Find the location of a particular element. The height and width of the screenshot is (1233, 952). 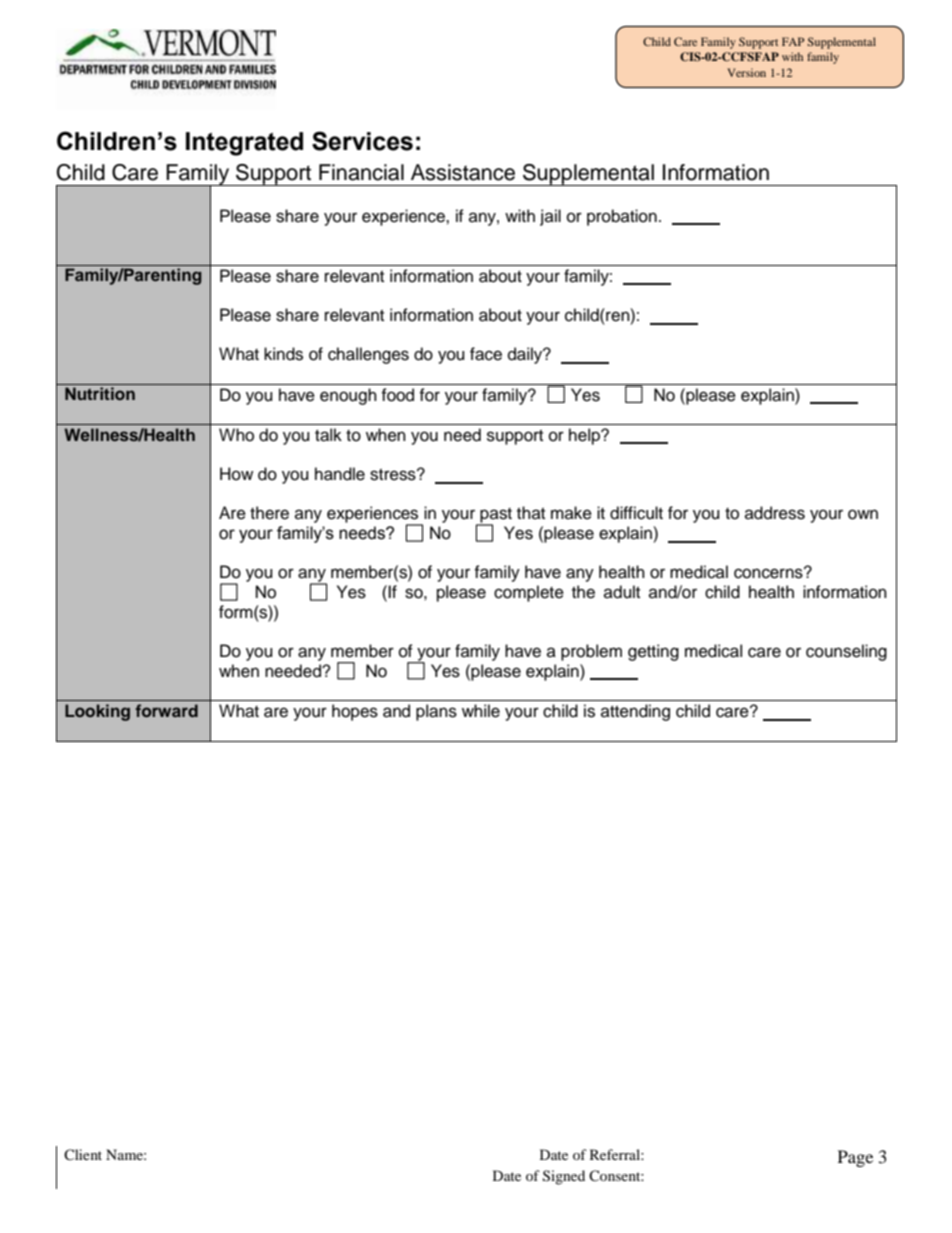

Assistance is located at coordinates (463, 172).
